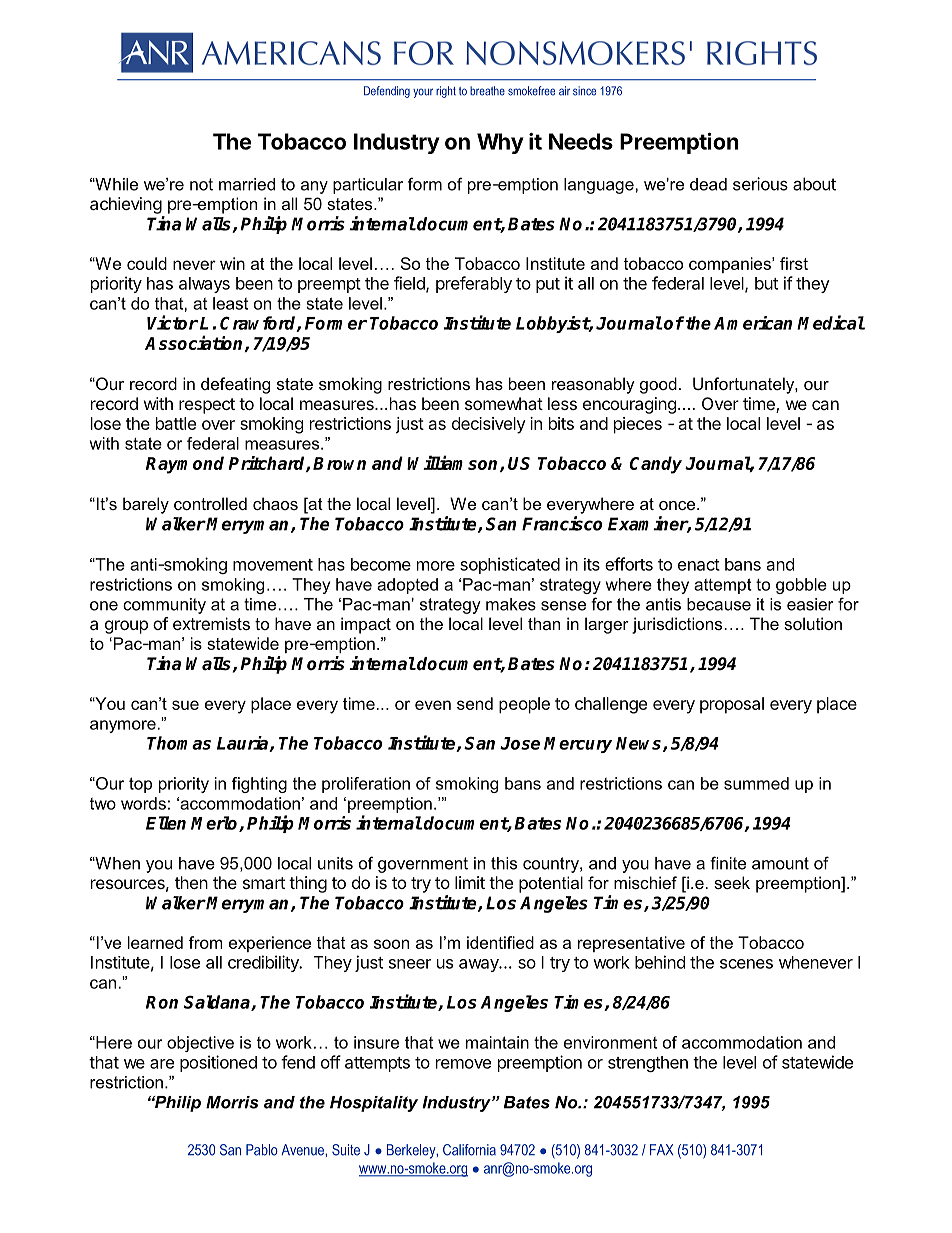 Image resolution: width=952 pixels, height=1233 pixels. What do you see at coordinates (469, 1150) in the image?
I see `California` at bounding box center [469, 1150].
